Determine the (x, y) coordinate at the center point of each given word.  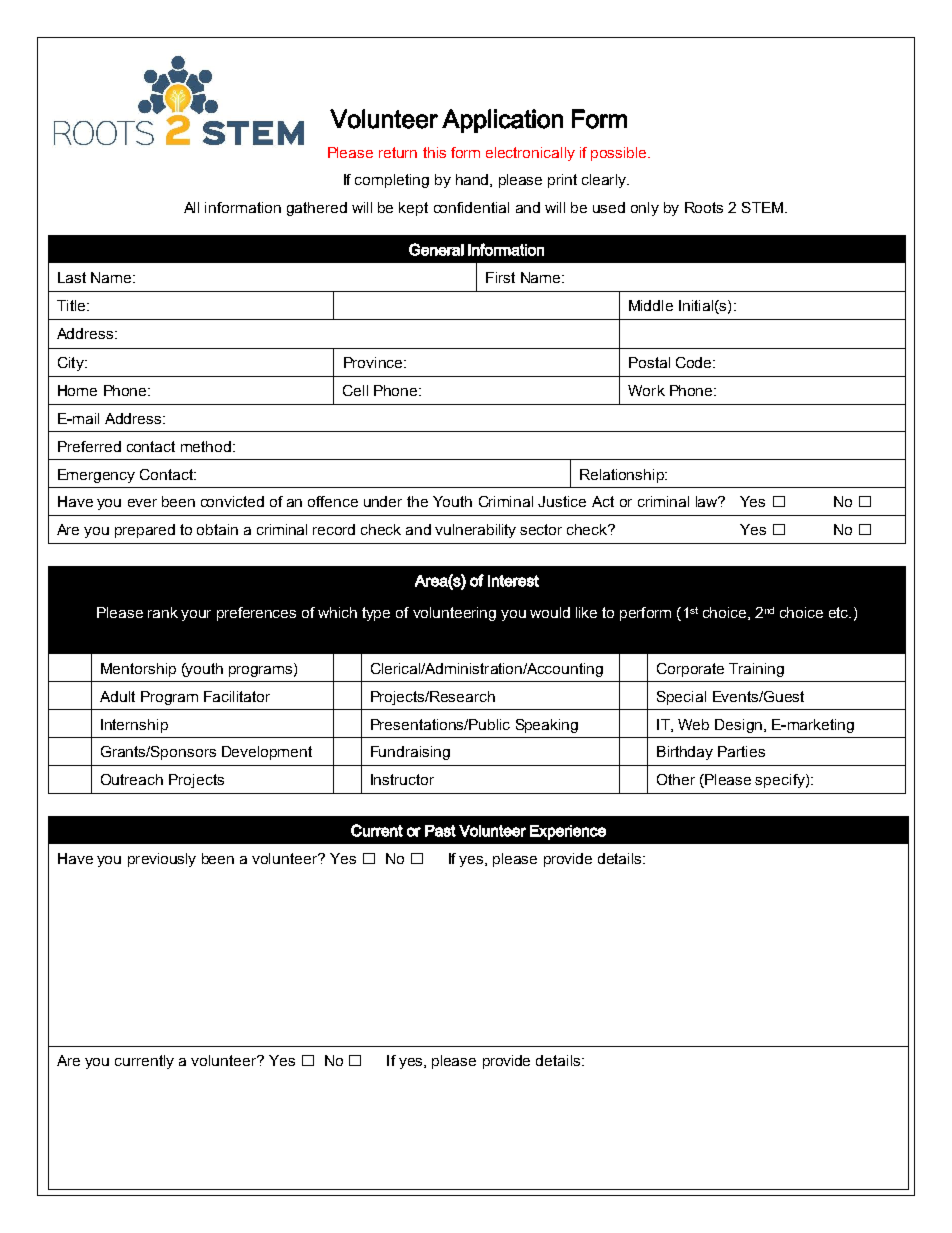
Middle (651, 305)
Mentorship (138, 670)
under (383, 501)
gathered (317, 209)
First (500, 277)
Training (756, 670)
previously (162, 860)
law (708, 501)
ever (142, 503)
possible (620, 154)
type (376, 614)
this (434, 152)
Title (72, 305)
